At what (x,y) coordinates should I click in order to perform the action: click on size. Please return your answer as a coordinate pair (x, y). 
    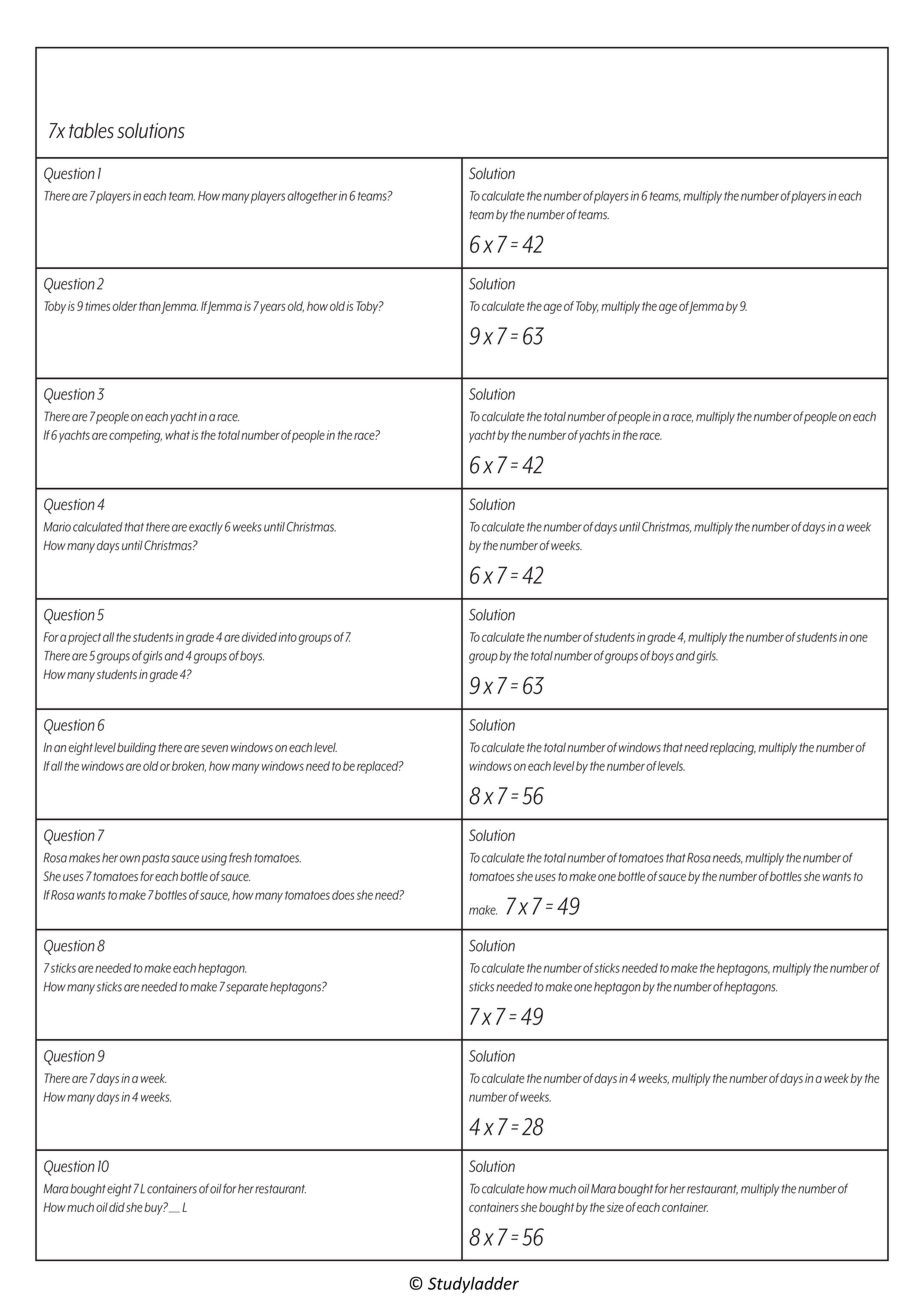
    Looking at the image, I should click on (615, 1207).
